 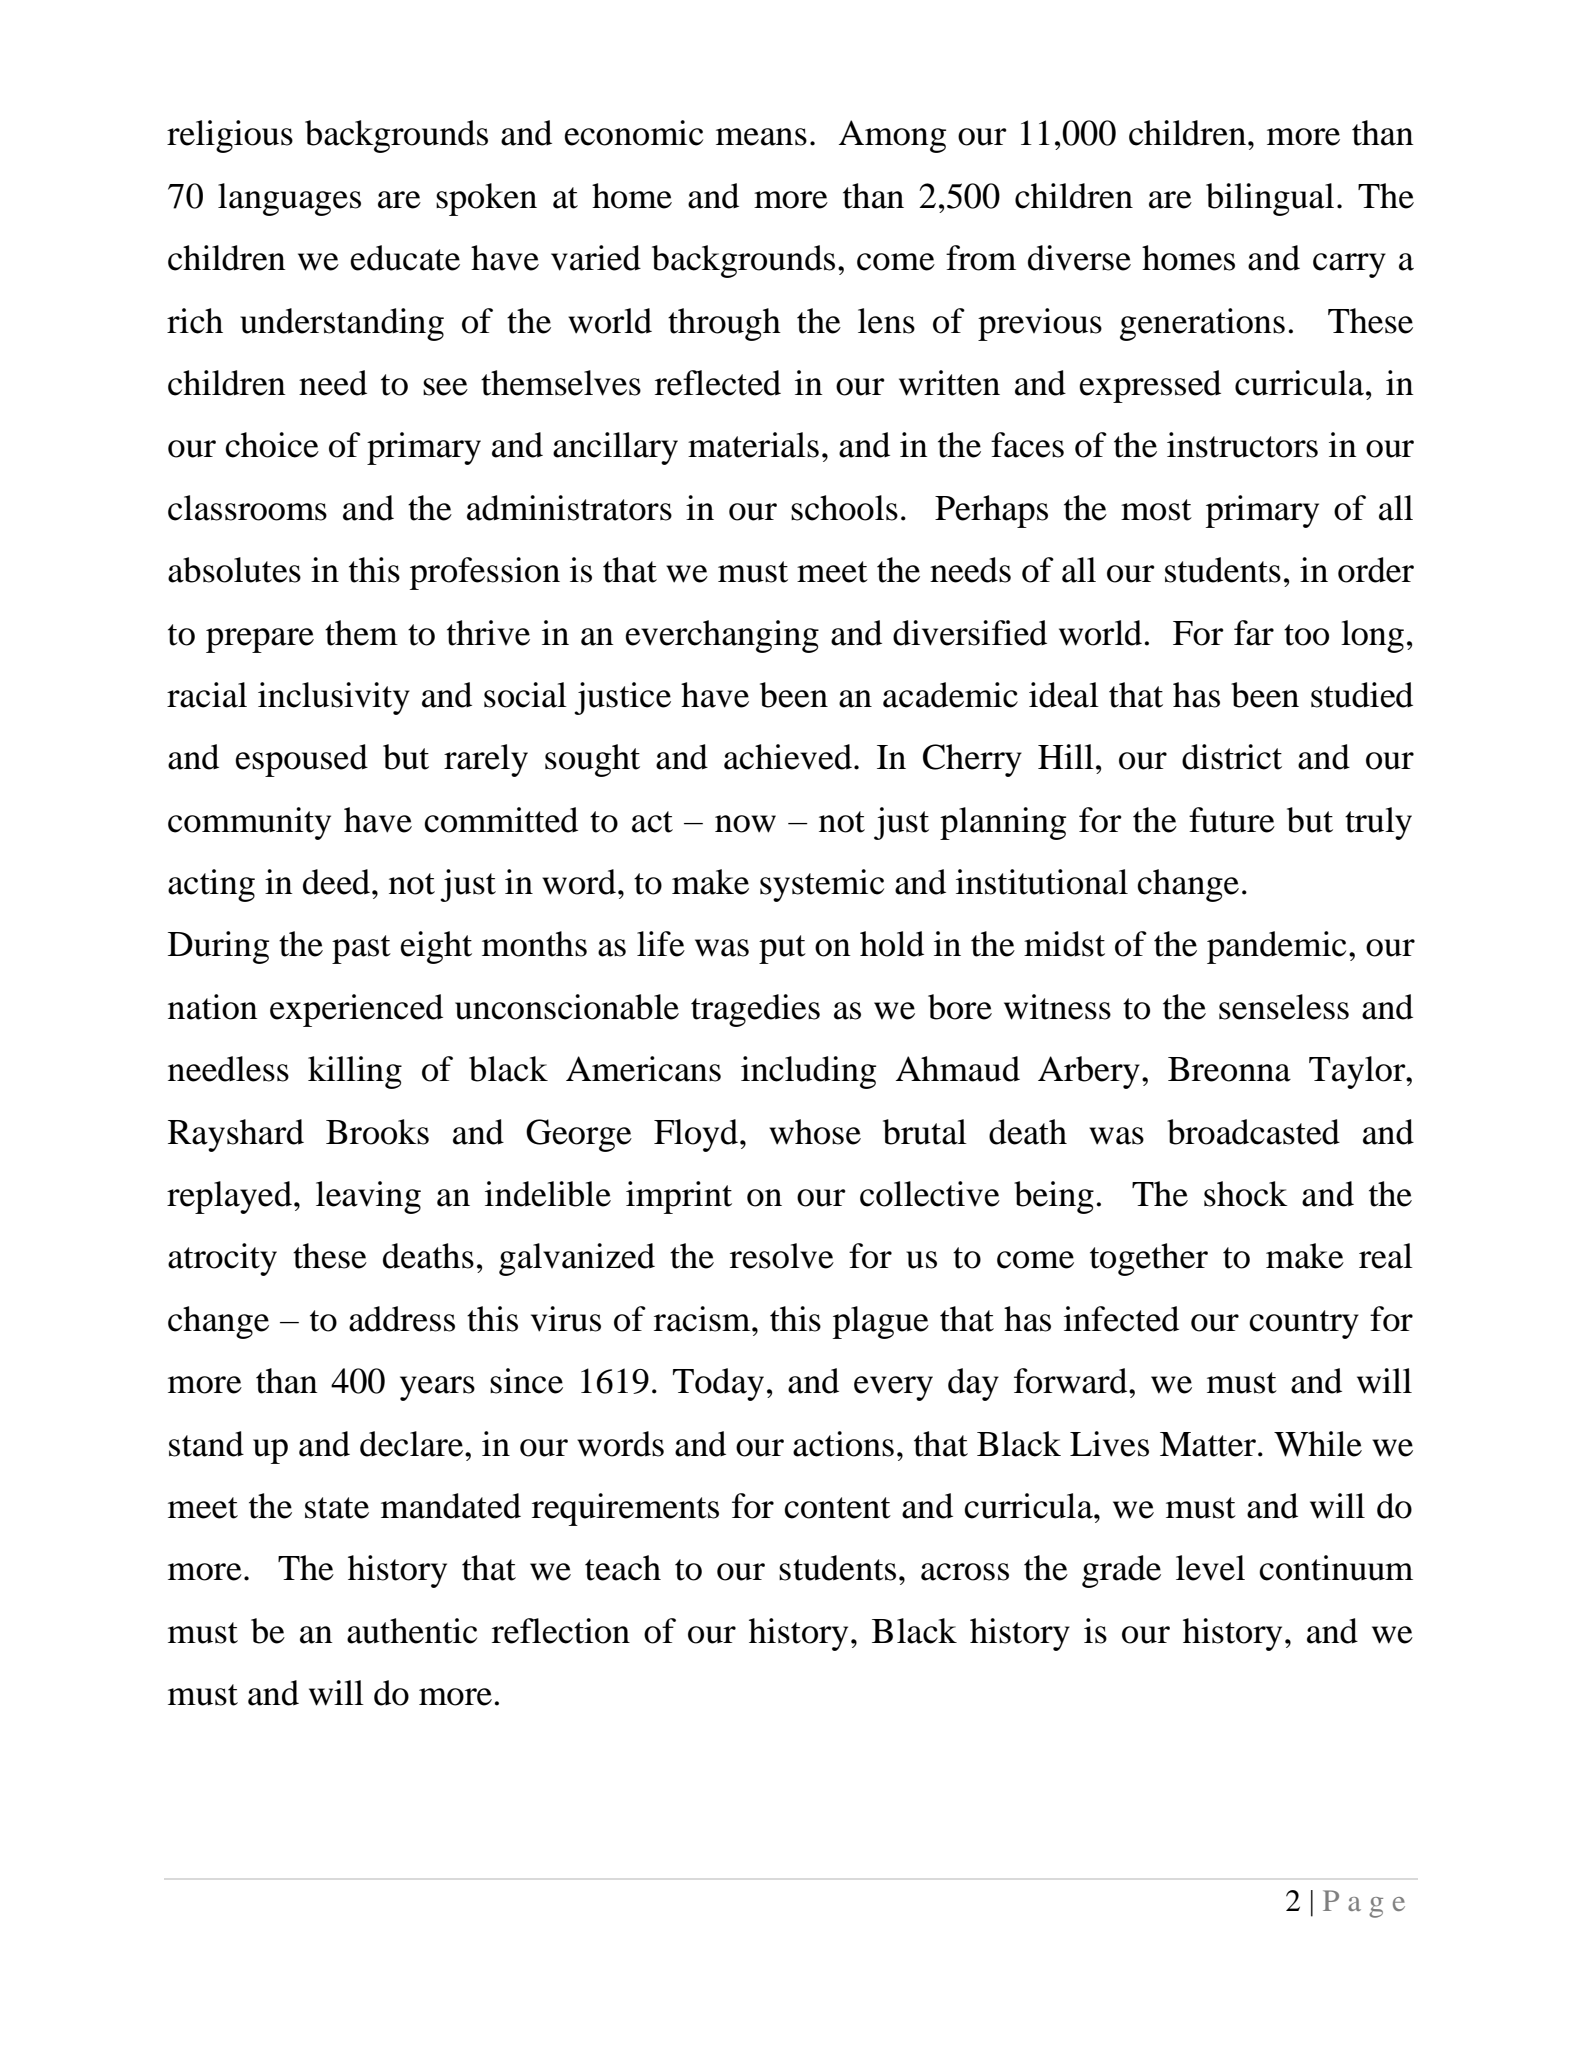 I want to click on everchanging, so click(x=722, y=636).
